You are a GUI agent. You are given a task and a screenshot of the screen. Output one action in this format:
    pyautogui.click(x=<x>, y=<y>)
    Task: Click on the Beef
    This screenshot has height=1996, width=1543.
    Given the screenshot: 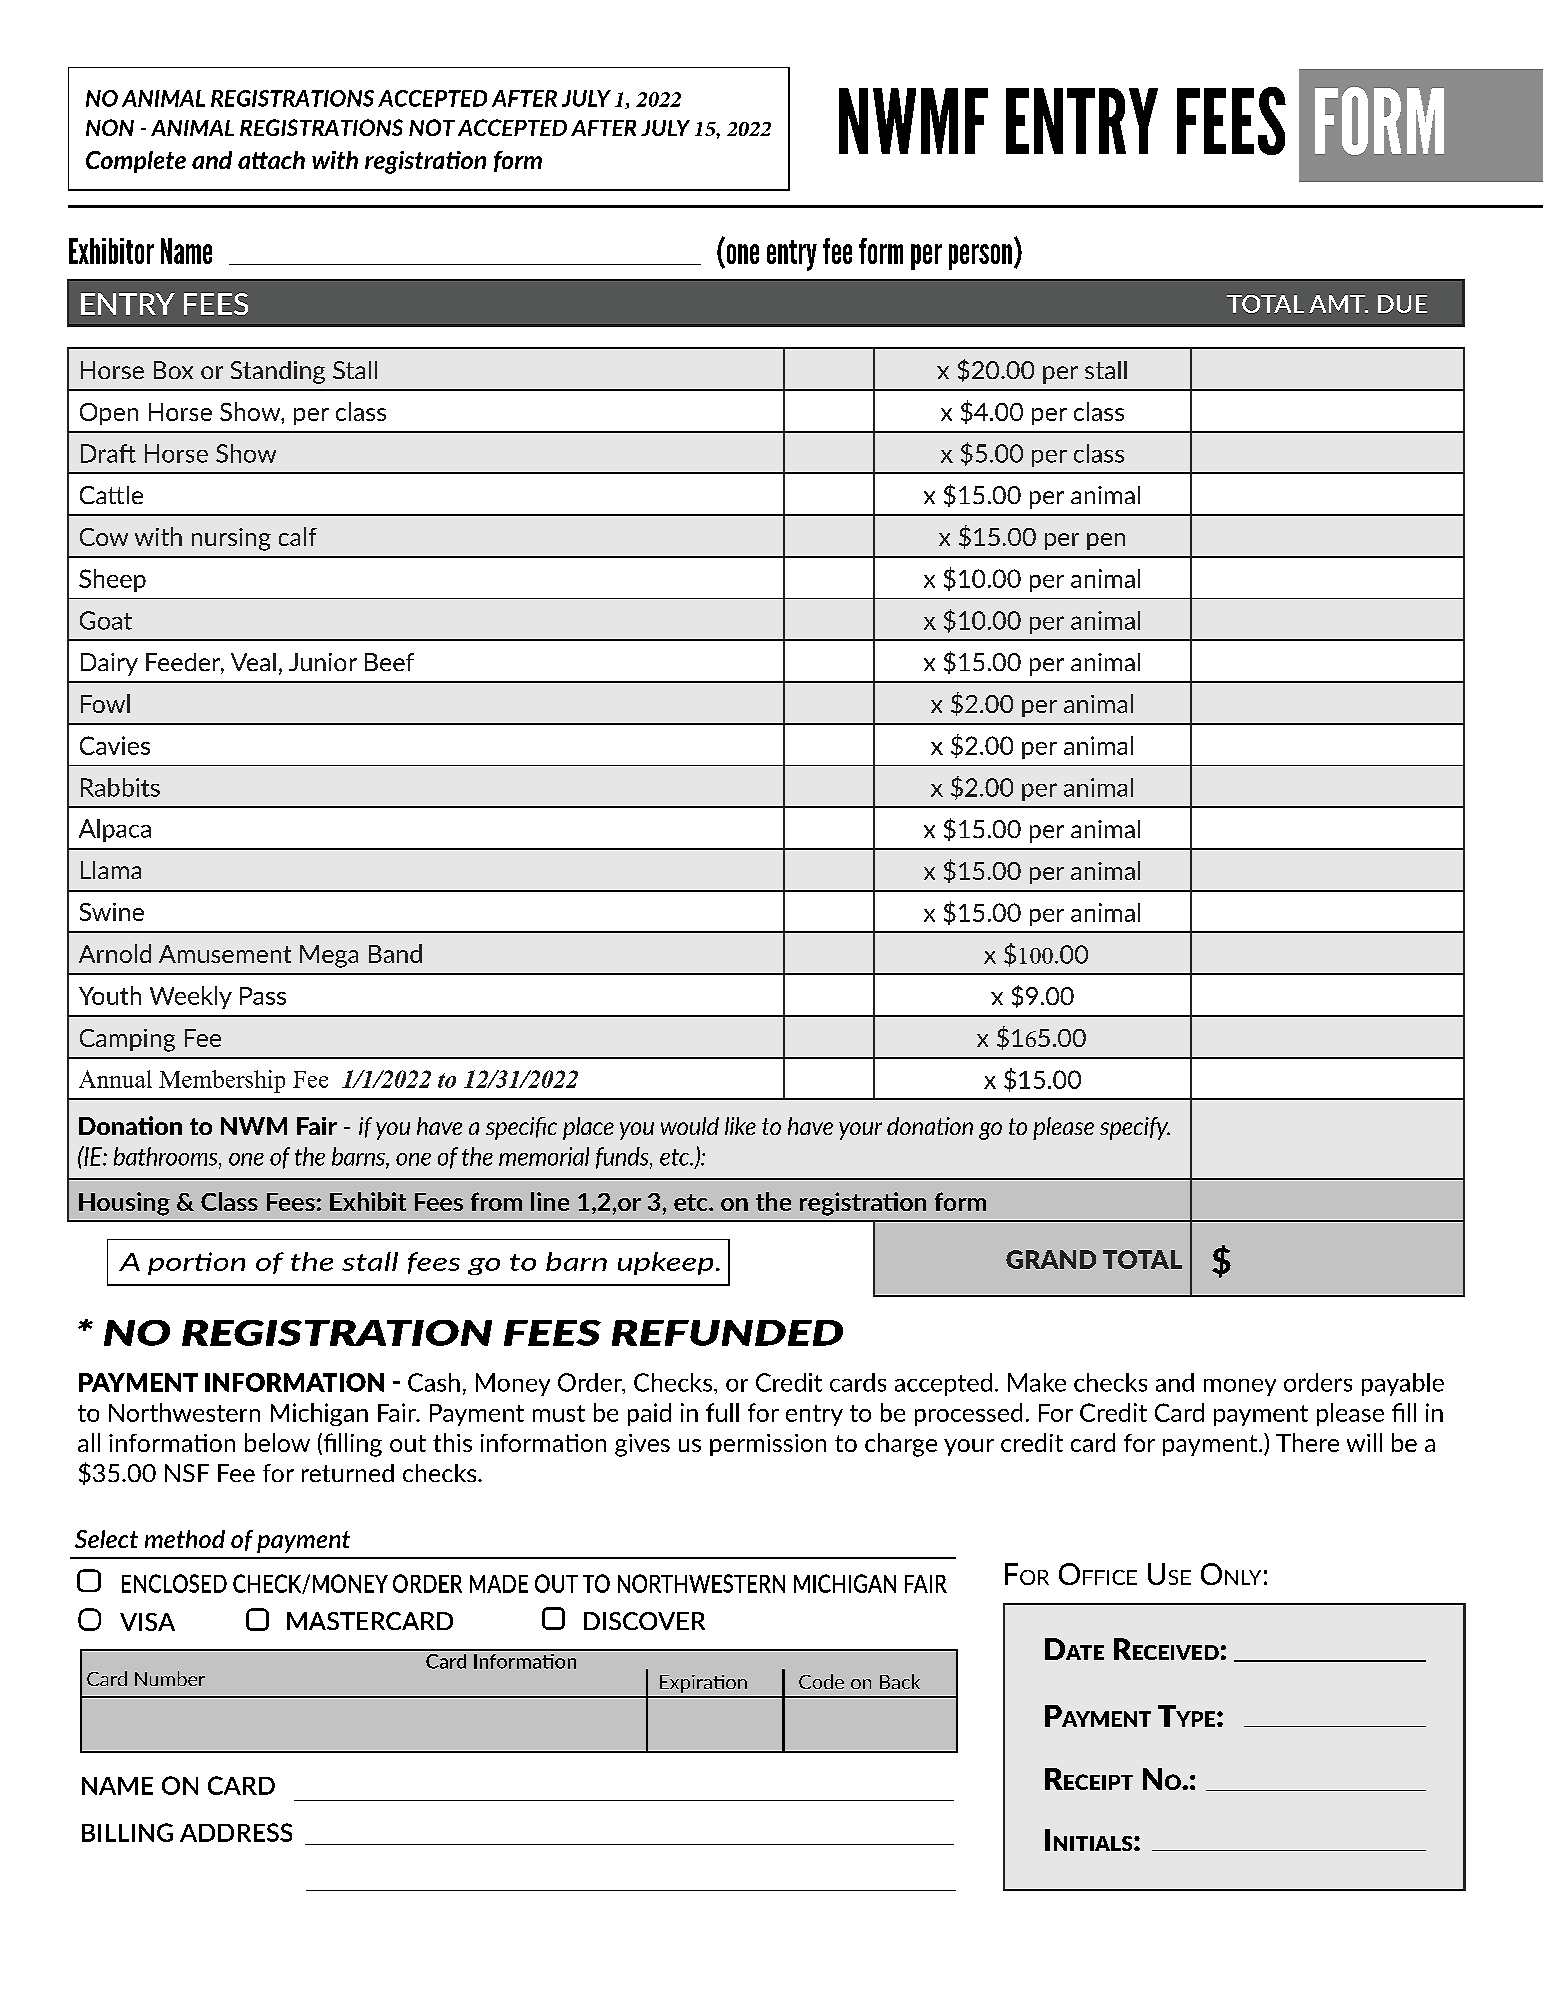 What is the action you would take?
    pyautogui.click(x=389, y=662)
